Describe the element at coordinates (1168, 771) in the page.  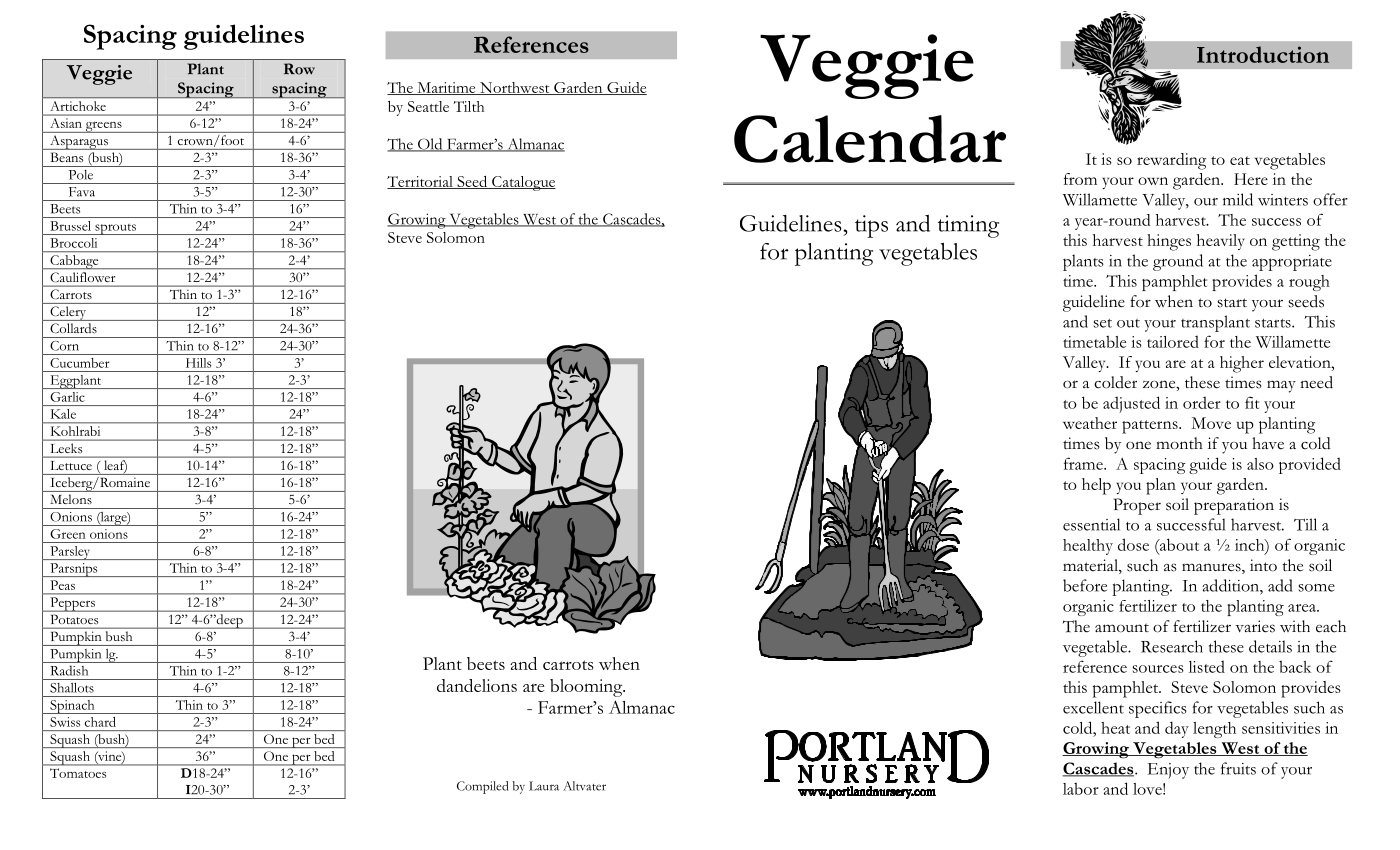
I see `Enjoy` at that location.
